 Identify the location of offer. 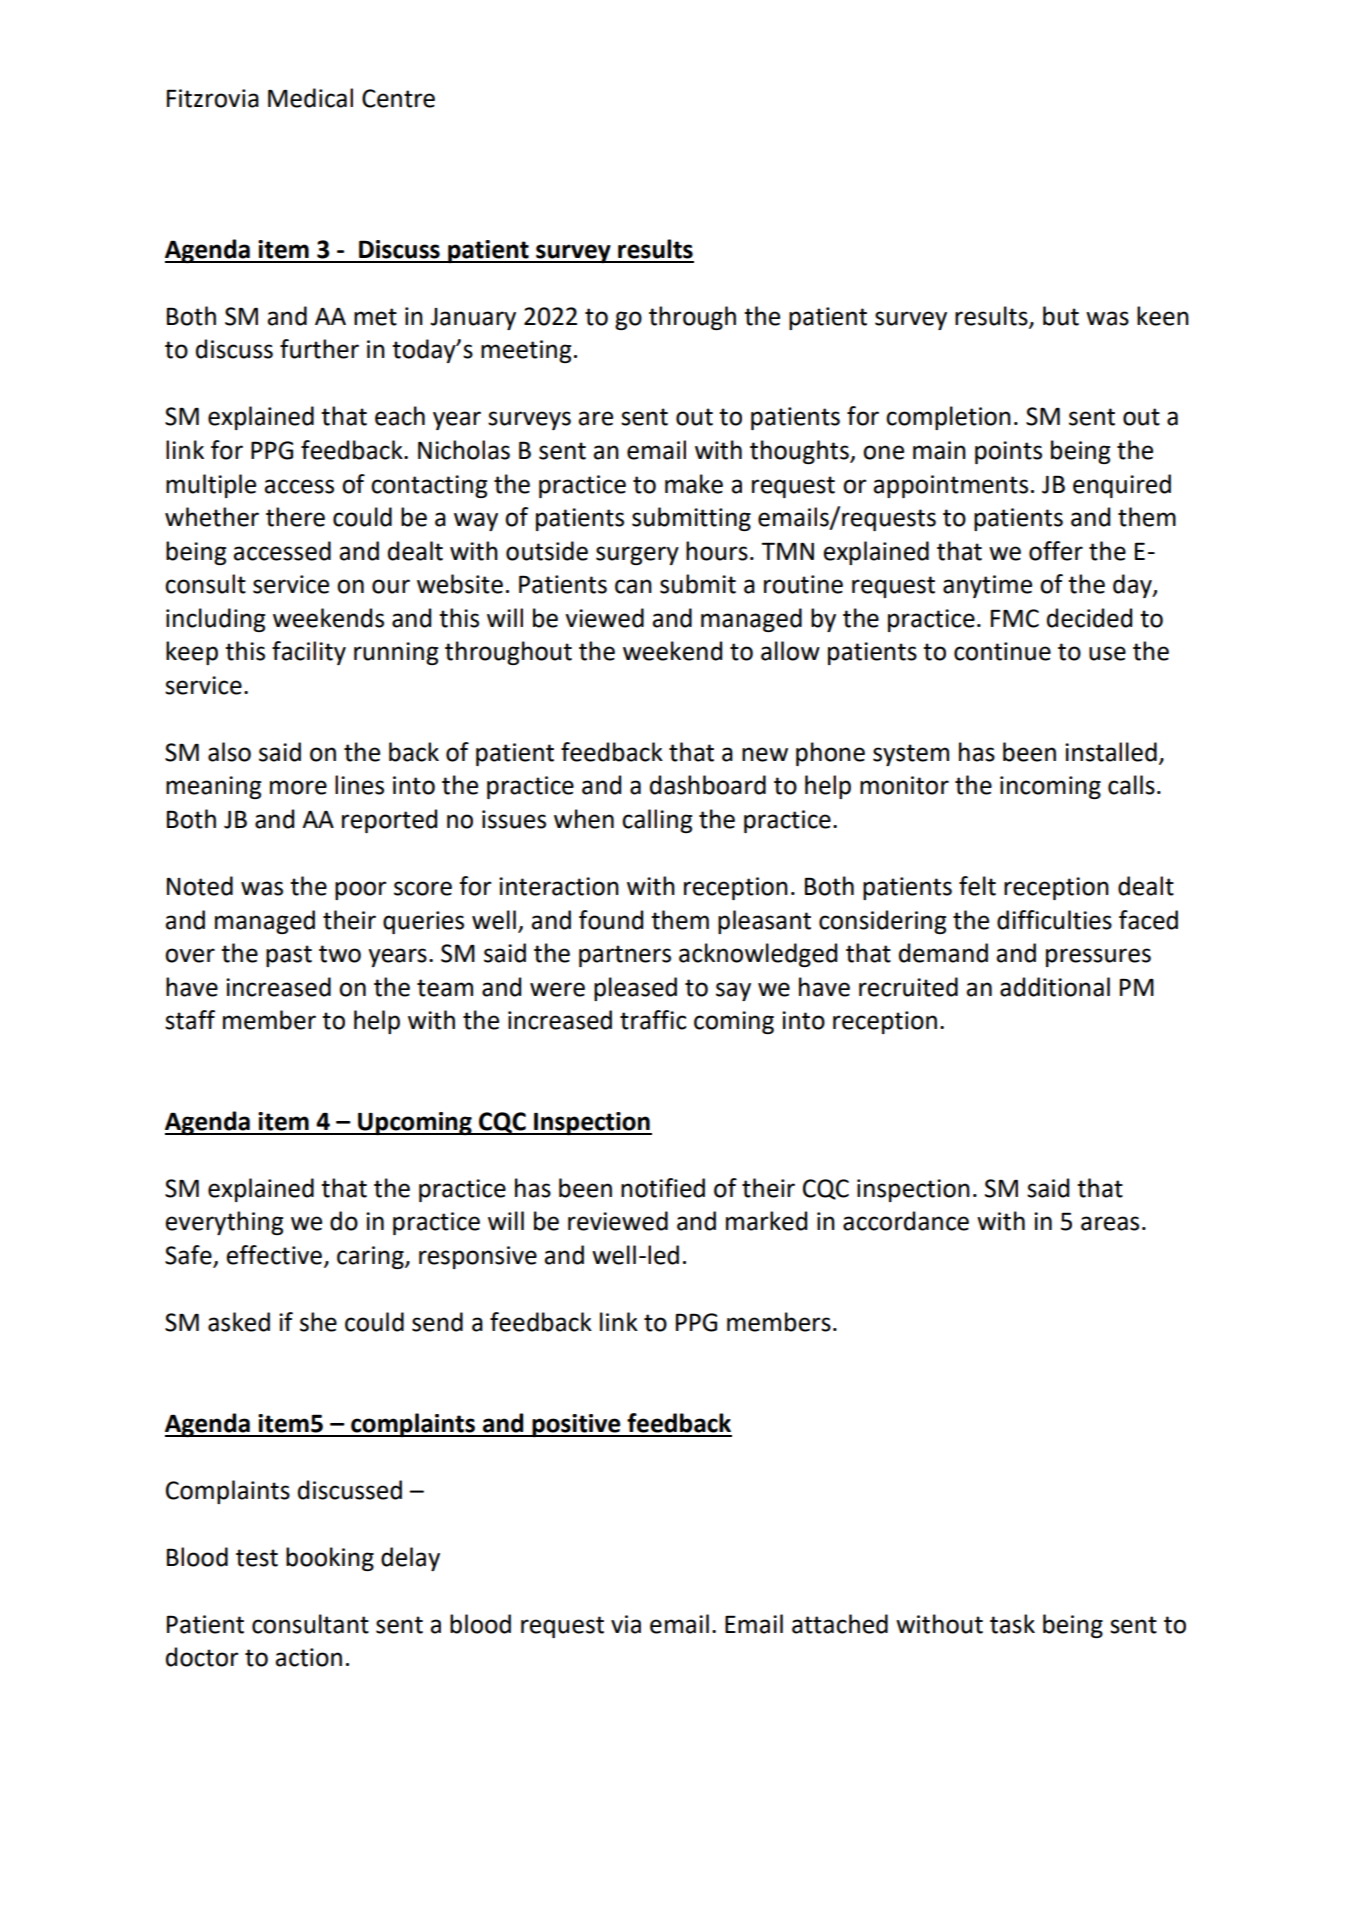
(1056, 551).
